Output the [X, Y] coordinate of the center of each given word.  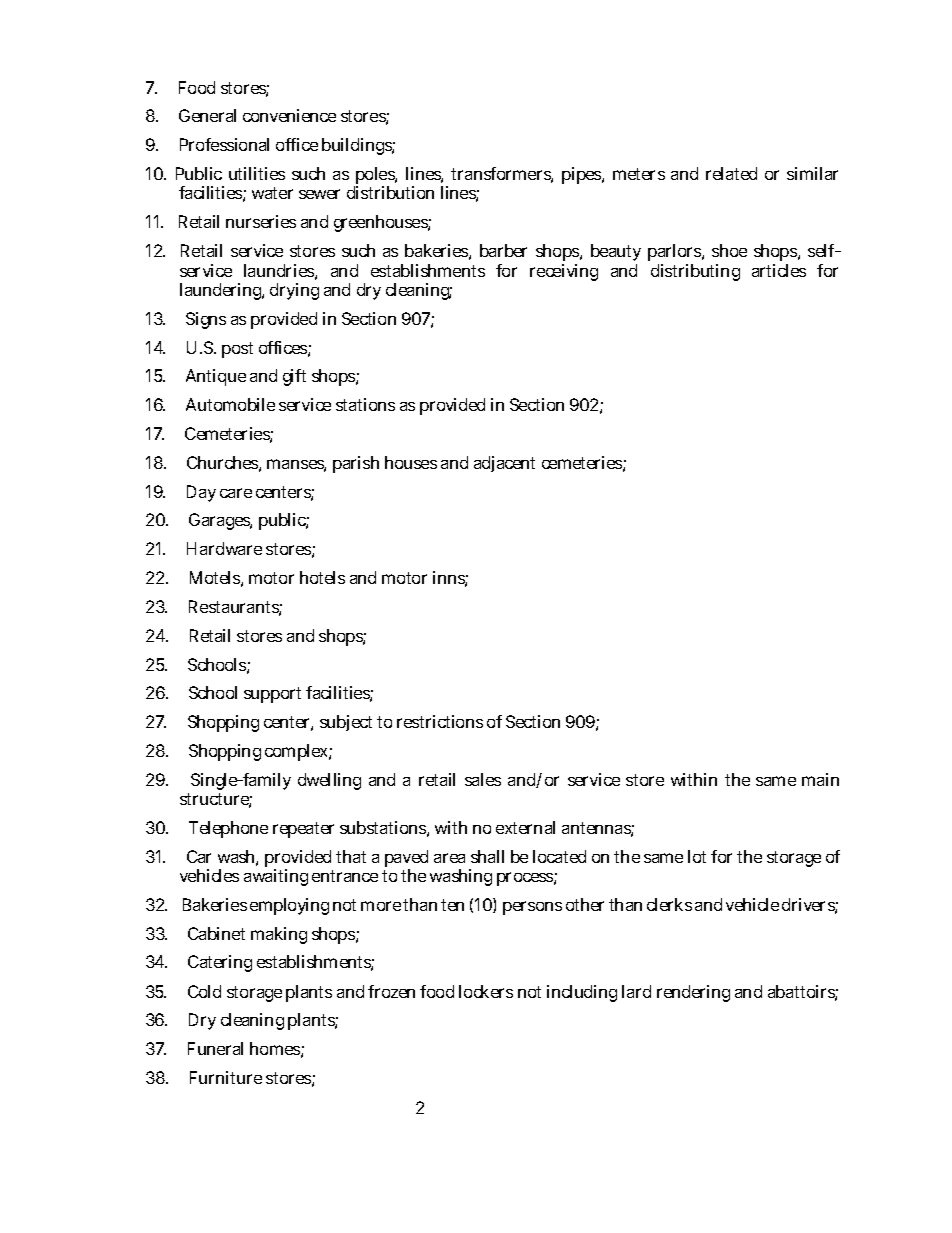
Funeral [215, 1048]
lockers [486, 991]
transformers [502, 175]
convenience [289, 115]
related [731, 173]
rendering [693, 993]
